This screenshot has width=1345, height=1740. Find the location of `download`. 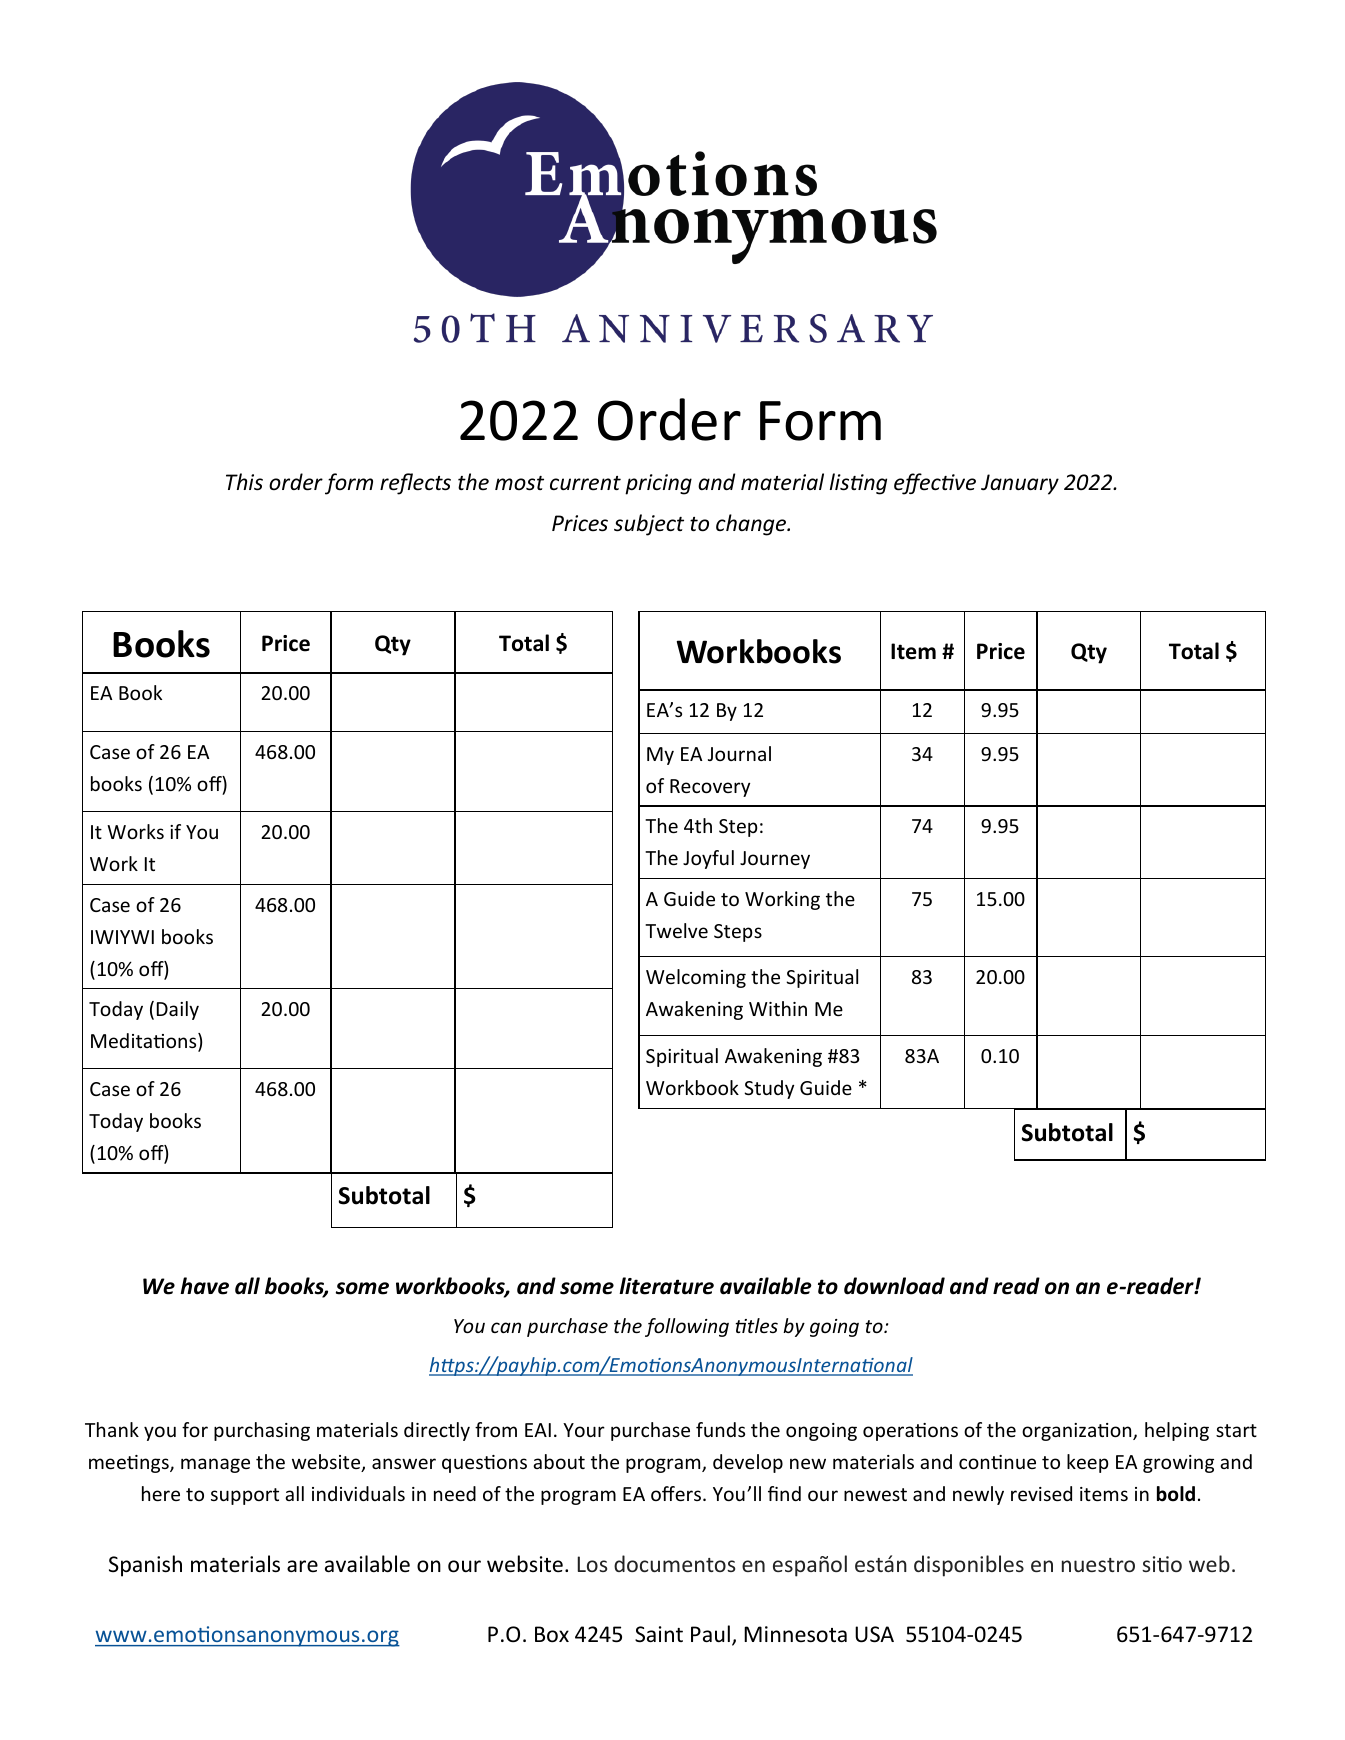

download is located at coordinates (894, 1286).
